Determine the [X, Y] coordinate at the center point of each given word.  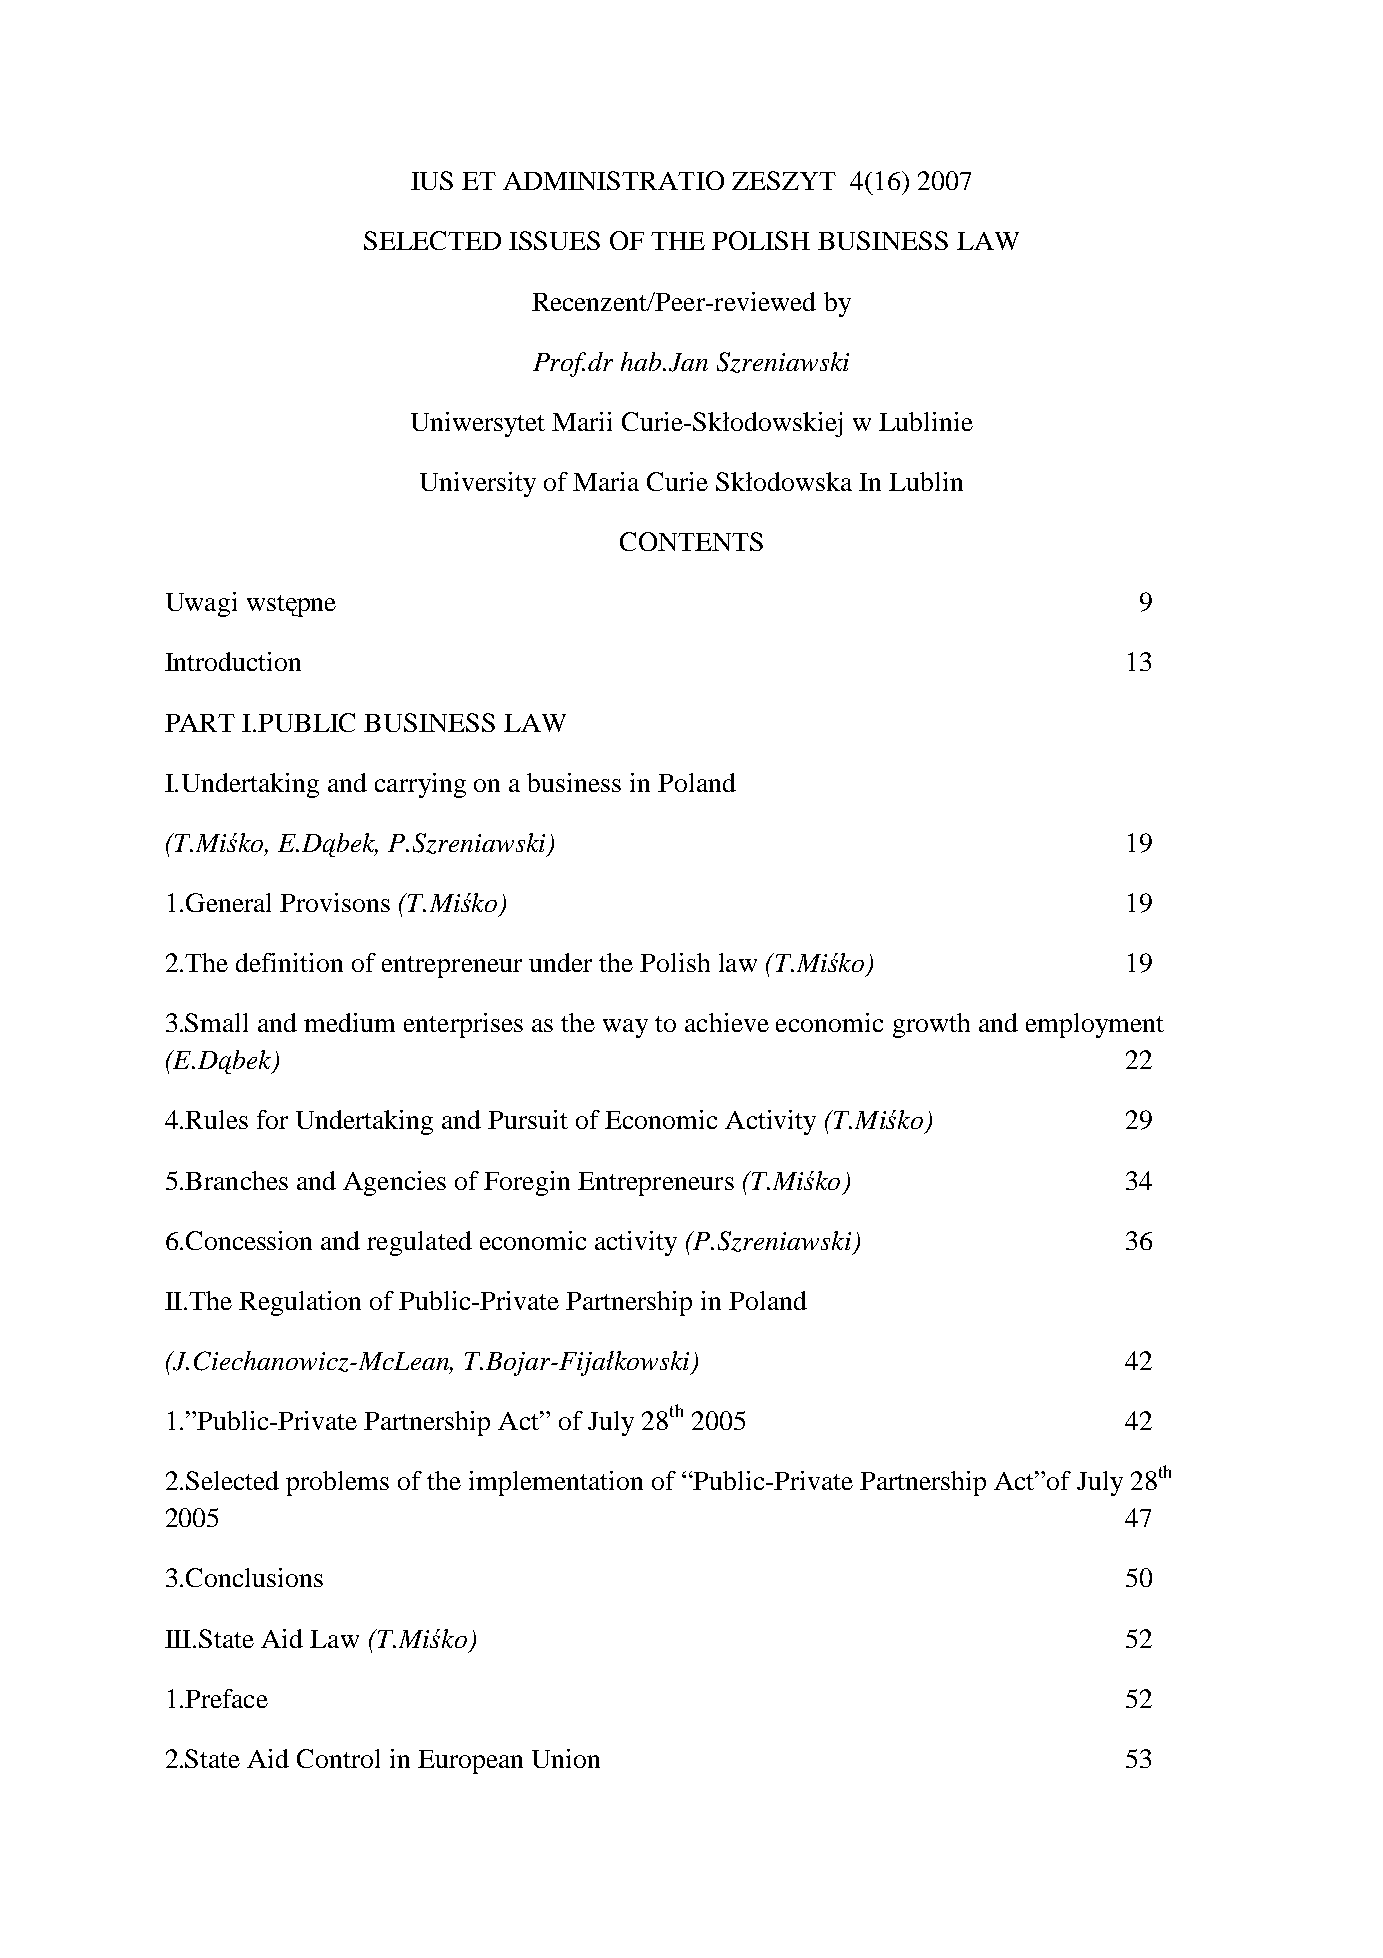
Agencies [394, 1183]
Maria [606, 481]
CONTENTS [691, 541]
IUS [432, 180]
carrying [420, 785]
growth [931, 1025]
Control [338, 1758]
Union [566, 1758]
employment [1095, 1025]
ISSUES [554, 240]
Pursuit [528, 1119]
